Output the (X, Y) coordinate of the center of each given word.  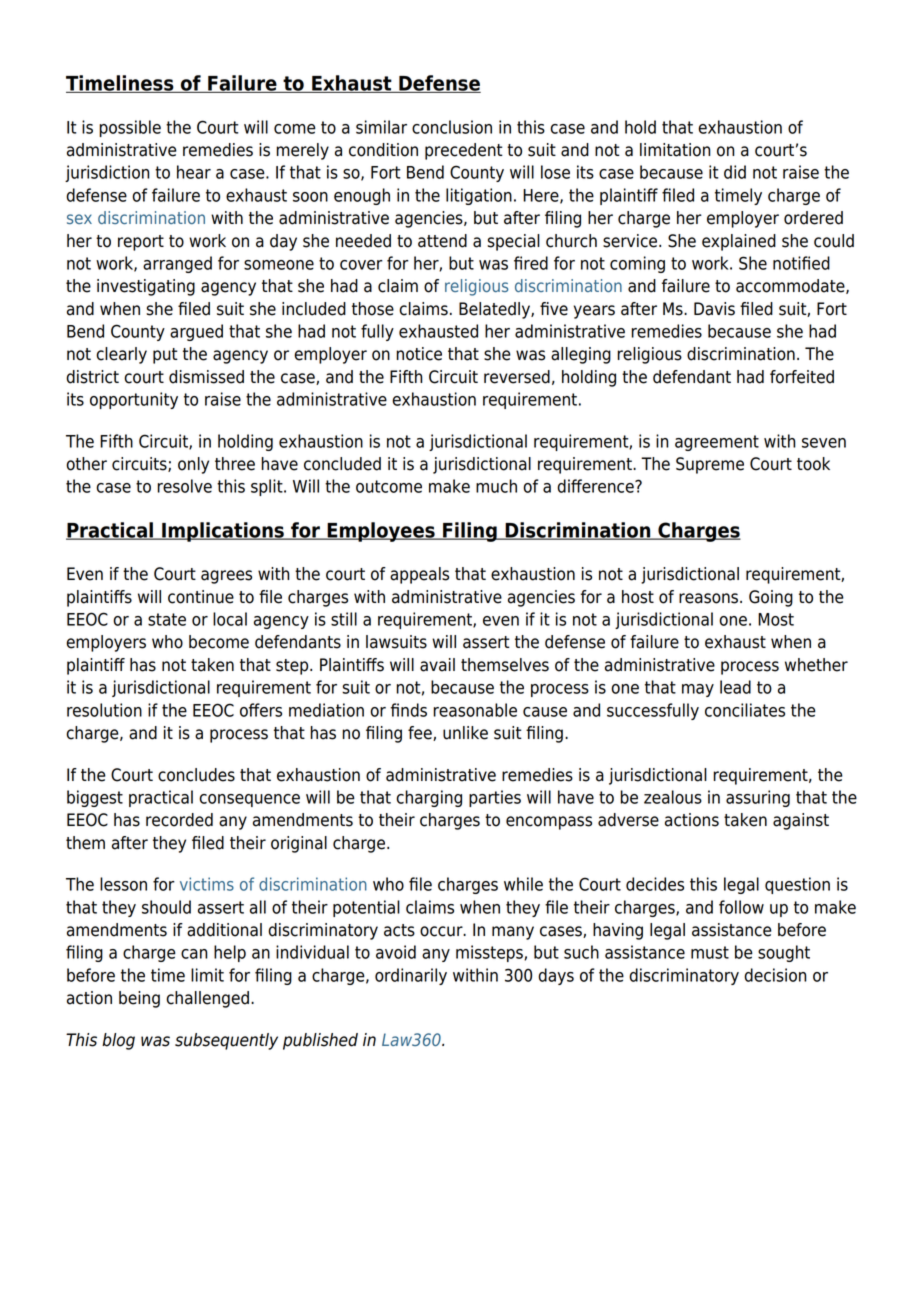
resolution (104, 710)
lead (735, 687)
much (496, 486)
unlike (465, 733)
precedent (464, 151)
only (193, 465)
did (735, 172)
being (139, 999)
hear (194, 172)
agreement (717, 443)
